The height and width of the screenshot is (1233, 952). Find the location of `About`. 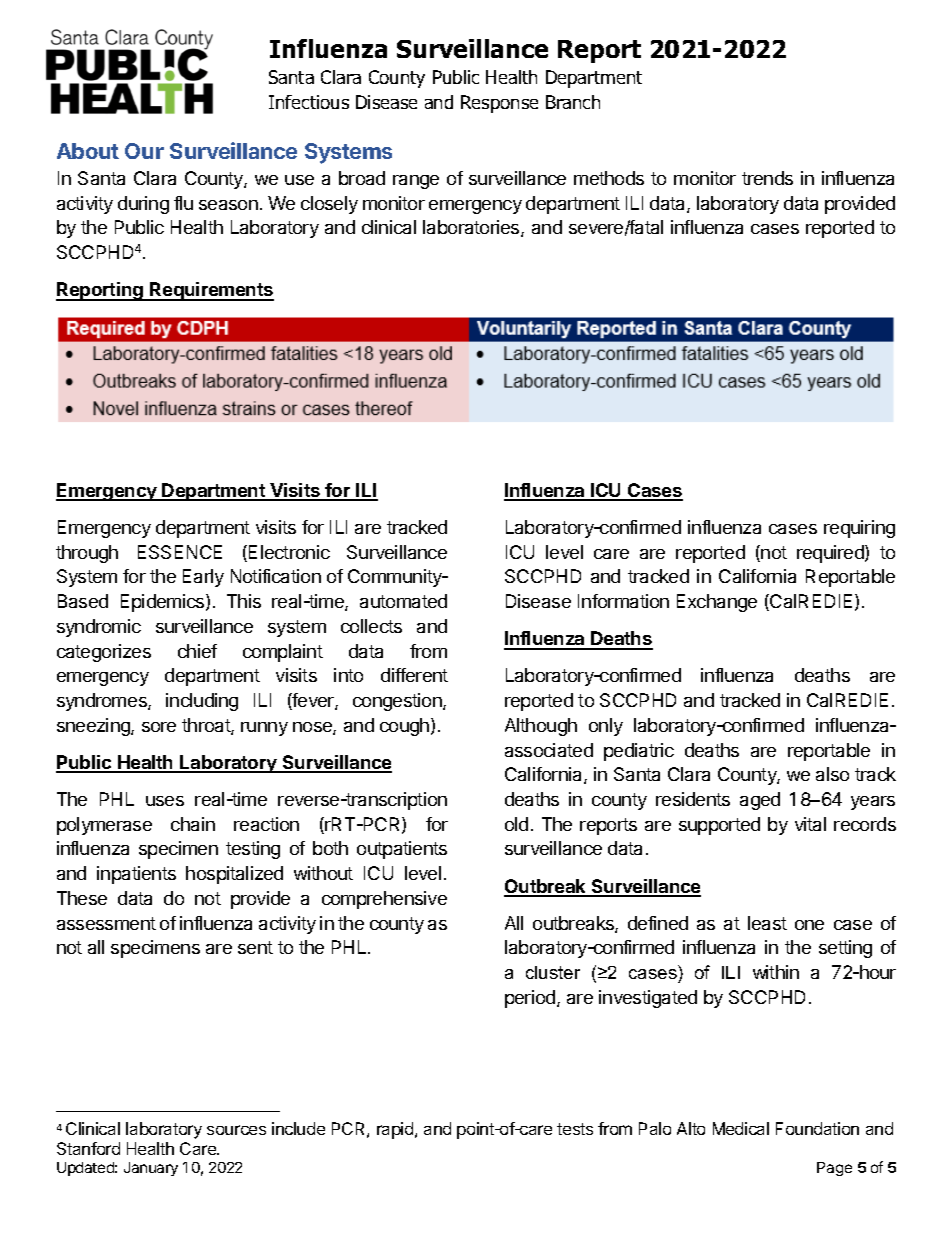

About is located at coordinates (88, 151).
